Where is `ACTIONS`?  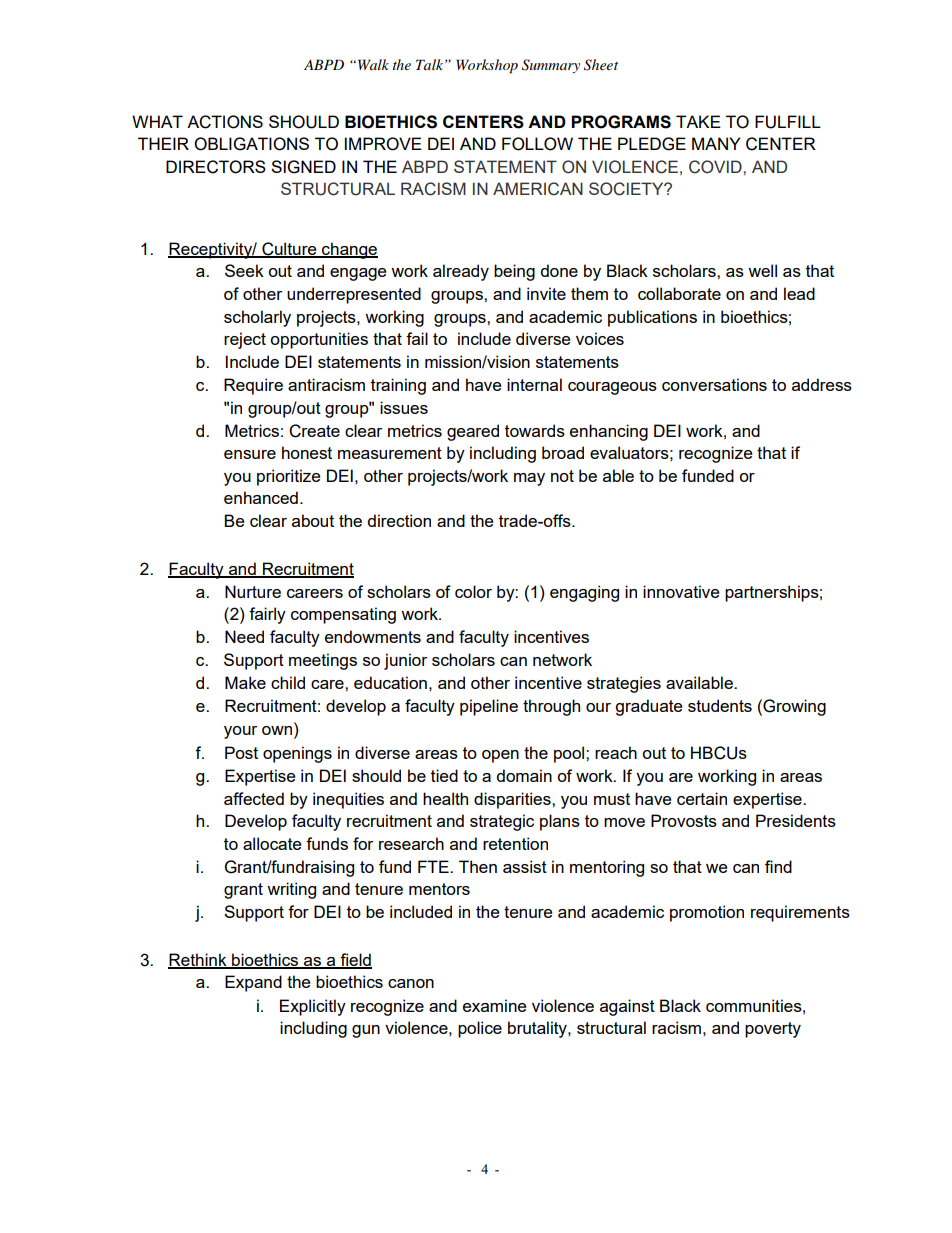 ACTIONS is located at coordinates (225, 122).
